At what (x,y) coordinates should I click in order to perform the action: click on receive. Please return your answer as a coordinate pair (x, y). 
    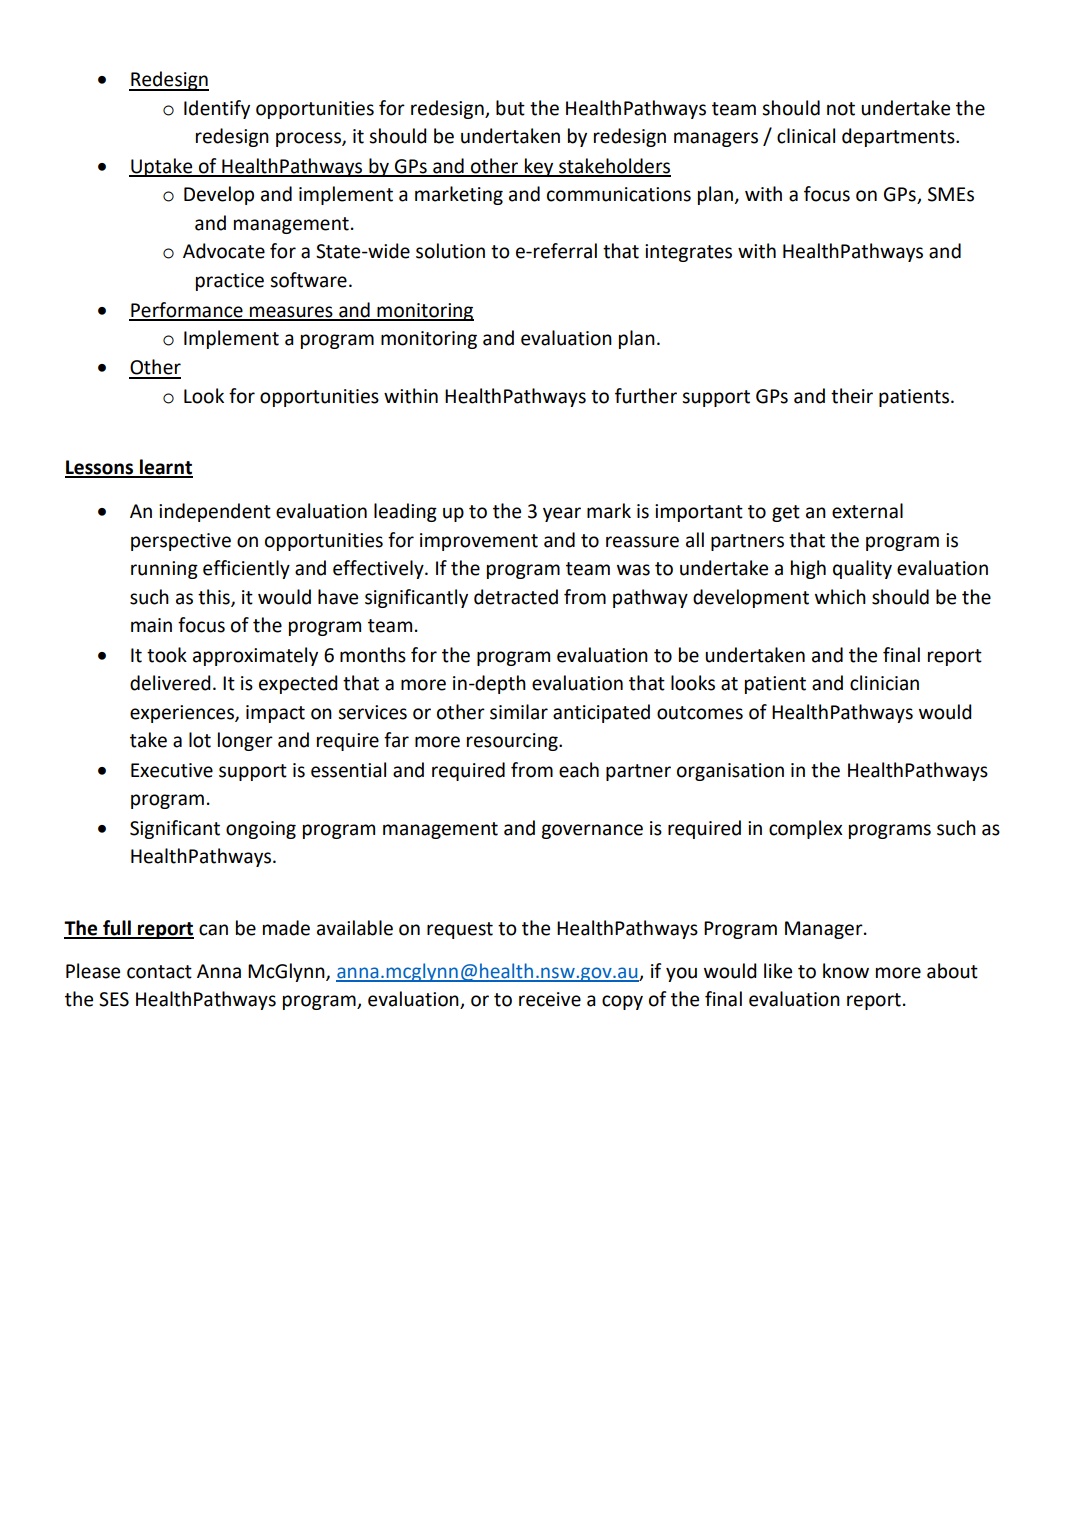
    Looking at the image, I should click on (550, 999).
